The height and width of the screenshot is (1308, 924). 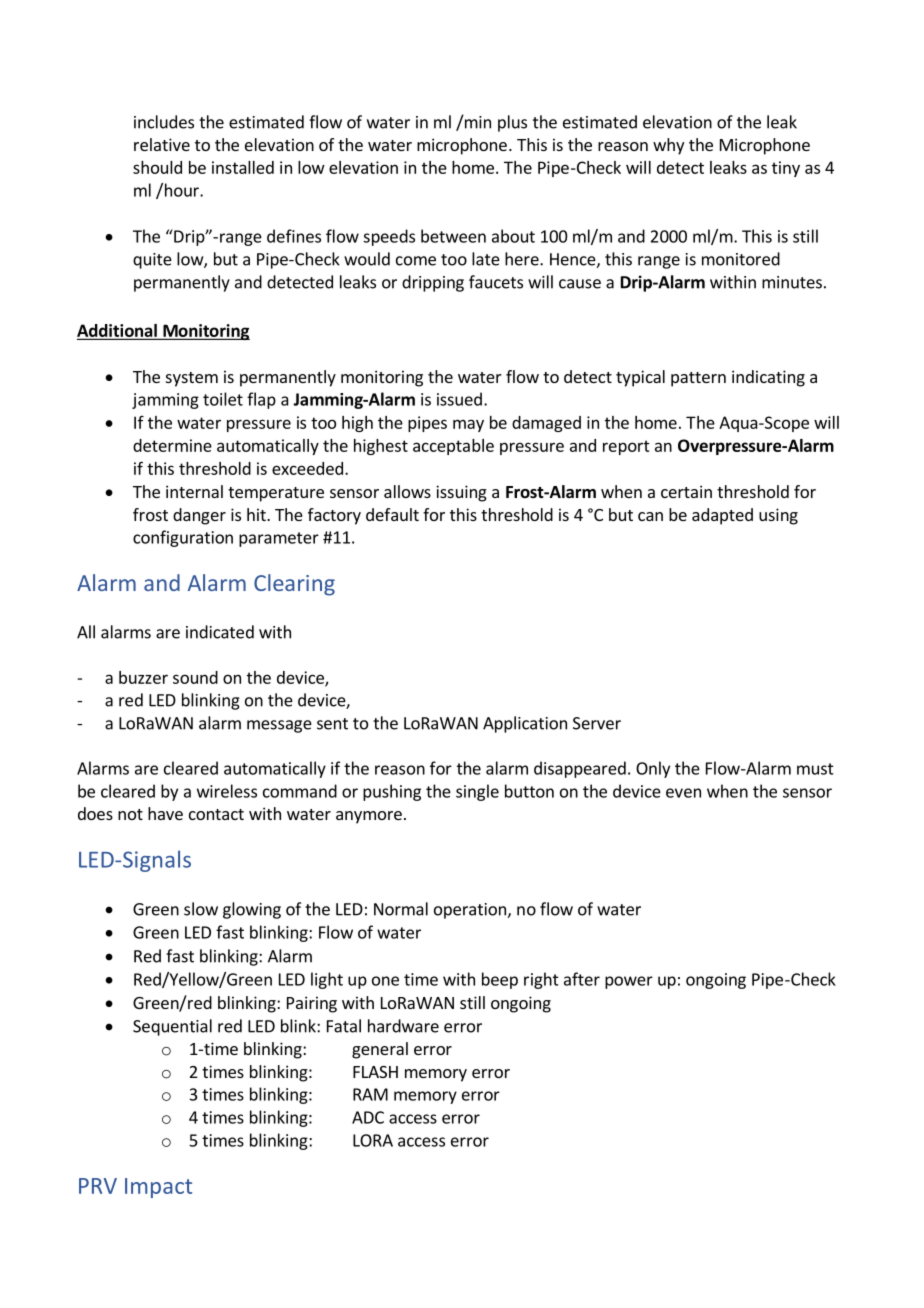 What do you see at coordinates (597, 723) in the screenshot?
I see `Server` at bounding box center [597, 723].
